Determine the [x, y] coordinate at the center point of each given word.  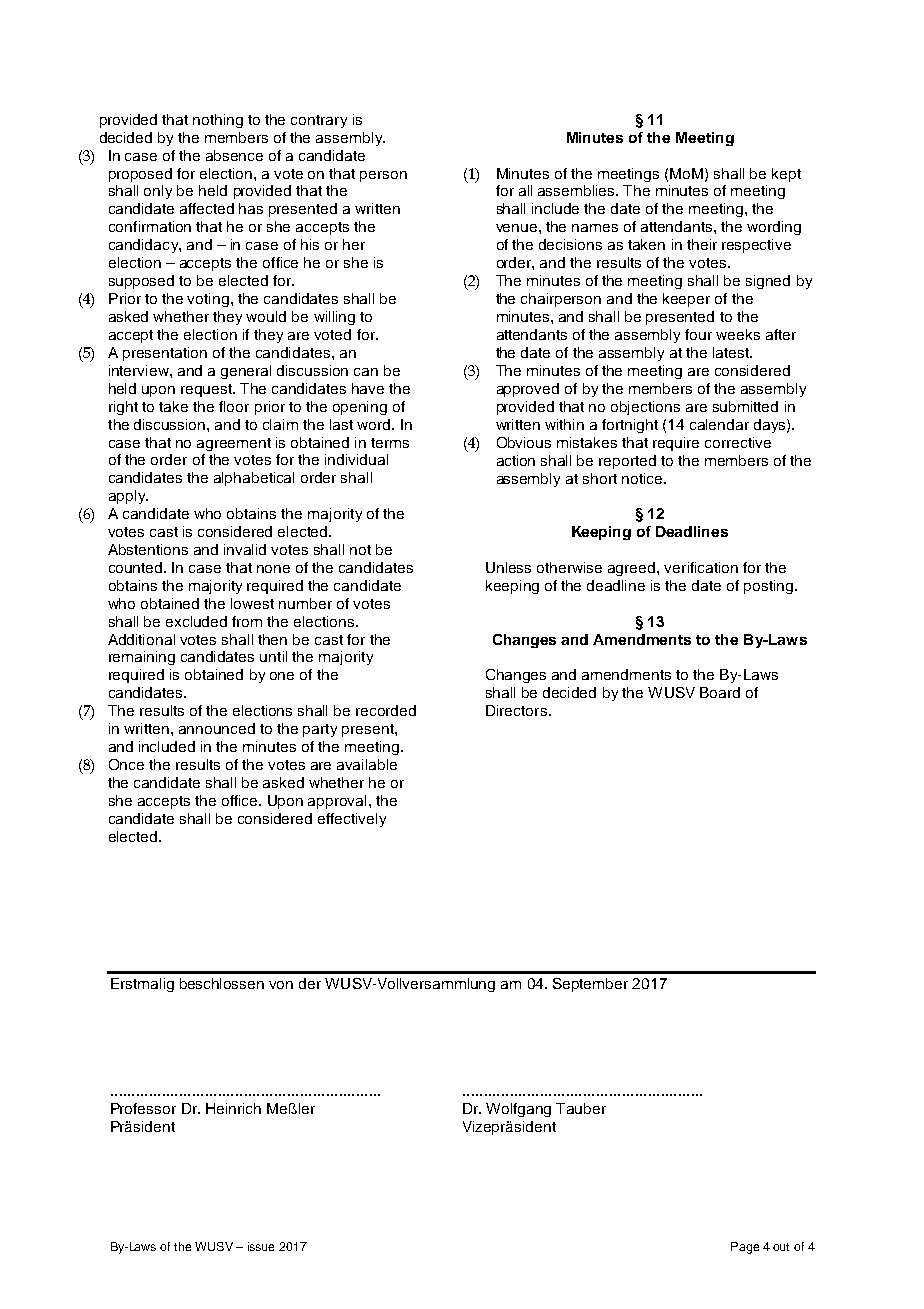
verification [701, 567]
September [590, 985]
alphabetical [254, 479]
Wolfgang [518, 1110]
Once [126, 764]
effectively [352, 820]
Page [745, 1248]
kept [786, 175]
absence [234, 155]
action [516, 460]
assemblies [577, 190]
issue [261, 1246]
